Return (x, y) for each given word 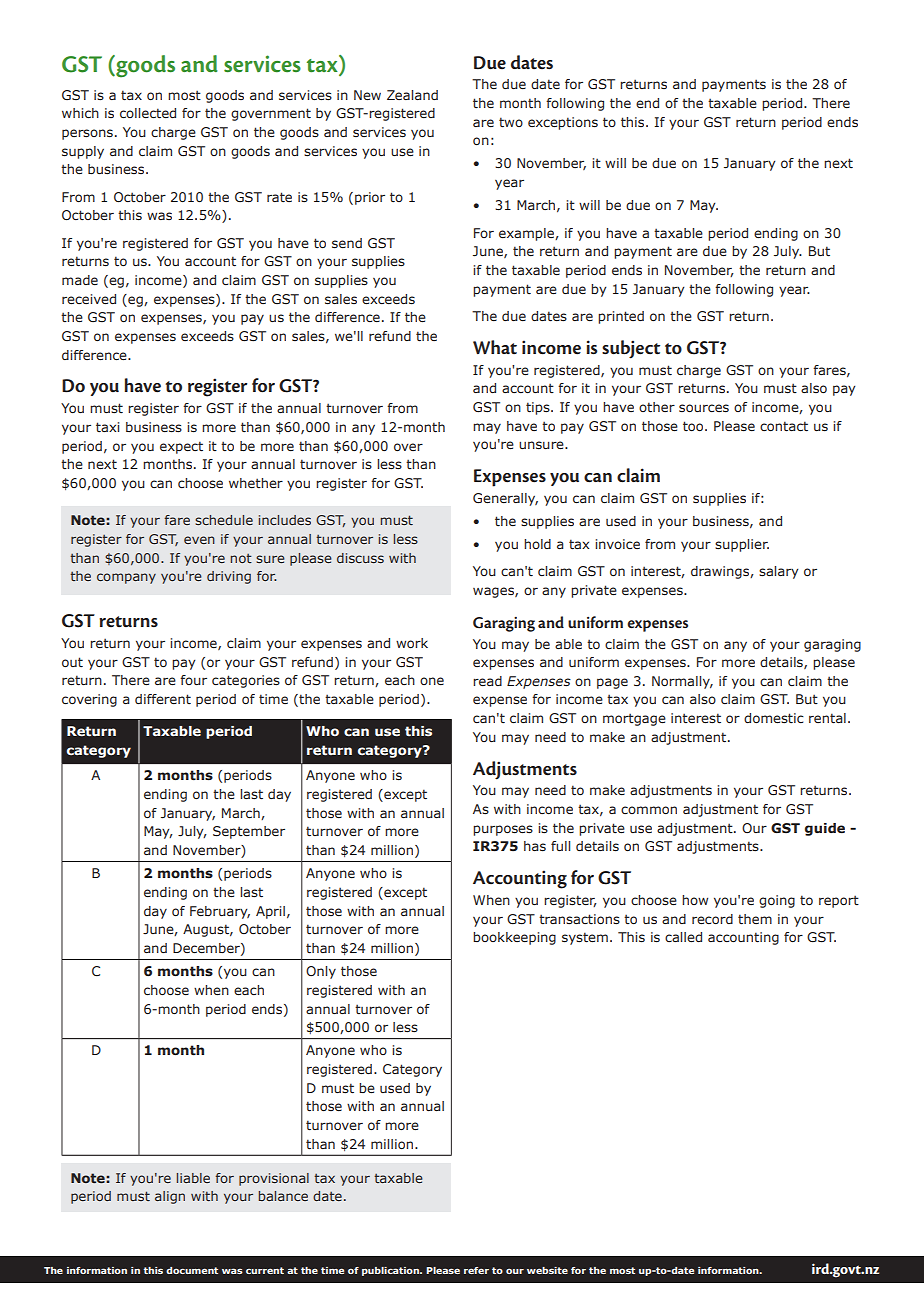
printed (621, 317)
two (511, 122)
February (220, 912)
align (170, 1197)
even (199, 540)
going (777, 901)
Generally (505, 499)
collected (148, 113)
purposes (503, 830)
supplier (742, 545)
